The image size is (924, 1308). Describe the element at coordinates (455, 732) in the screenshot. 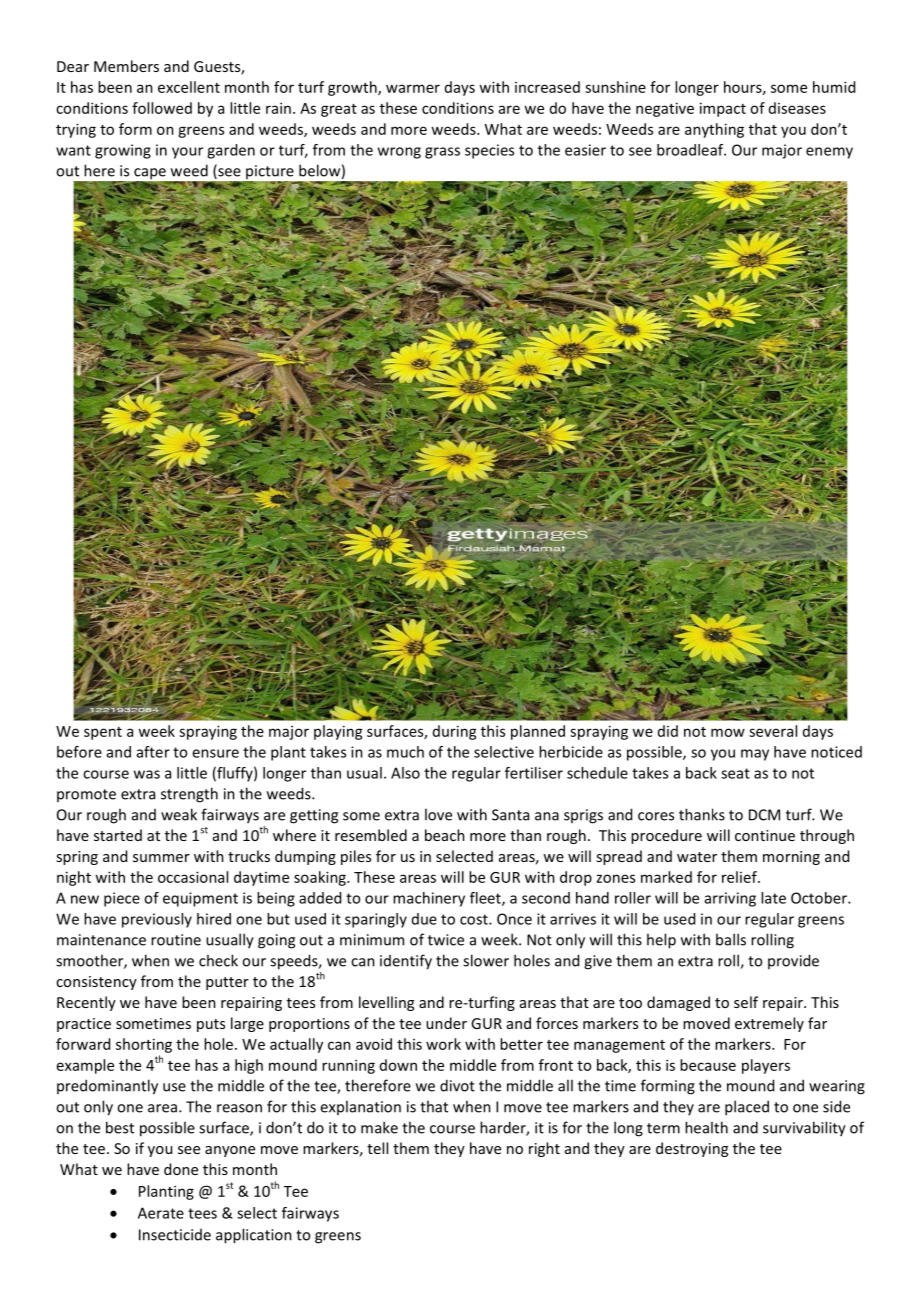

I see `during` at that location.
